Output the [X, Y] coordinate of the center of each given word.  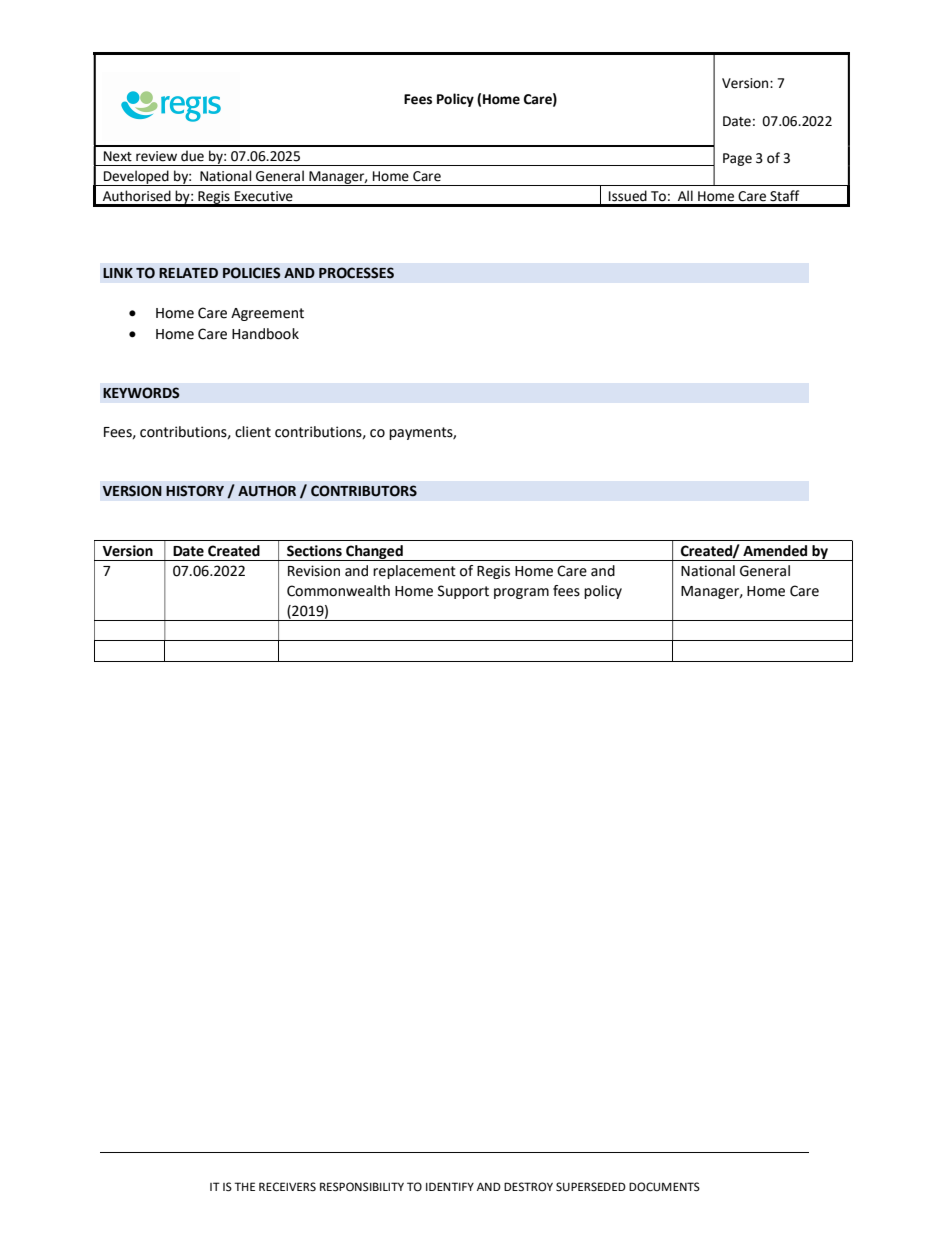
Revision [314, 571]
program [521, 593]
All [685, 195]
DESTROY [528, 1187]
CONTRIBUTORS [364, 491]
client [253, 432]
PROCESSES [356, 273]
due [192, 156]
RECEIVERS [287, 1187]
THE [244, 1186]
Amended [775, 551]
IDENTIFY [450, 1186]
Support [463, 592]
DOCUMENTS [664, 1187]
